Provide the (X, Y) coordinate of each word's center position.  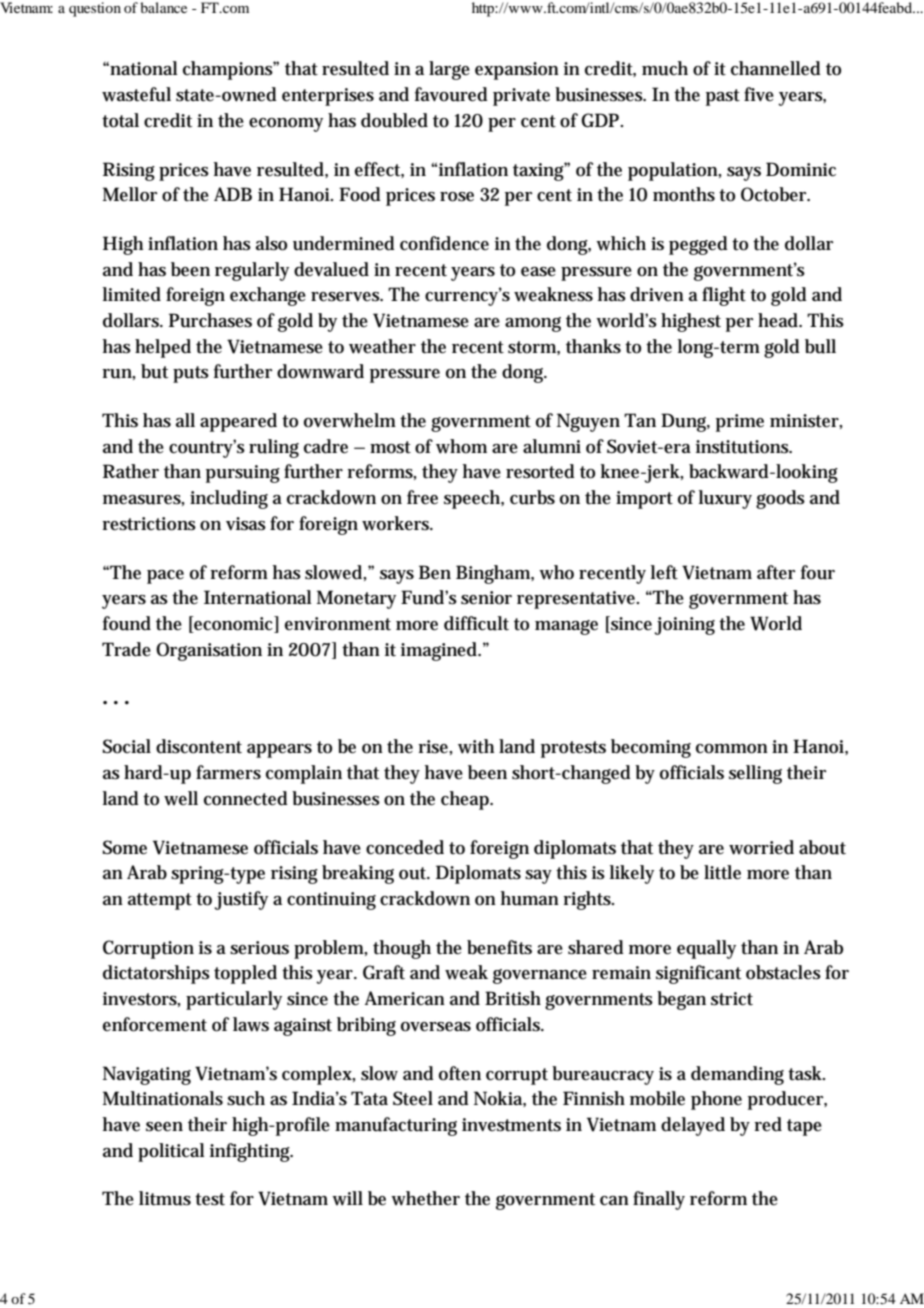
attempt (160, 901)
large (449, 70)
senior (486, 598)
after (776, 572)
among (533, 324)
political (171, 1152)
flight (724, 296)
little (722, 872)
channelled (776, 68)
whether (425, 1198)
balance (163, 7)
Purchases (210, 320)
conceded (405, 847)
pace (165, 577)
